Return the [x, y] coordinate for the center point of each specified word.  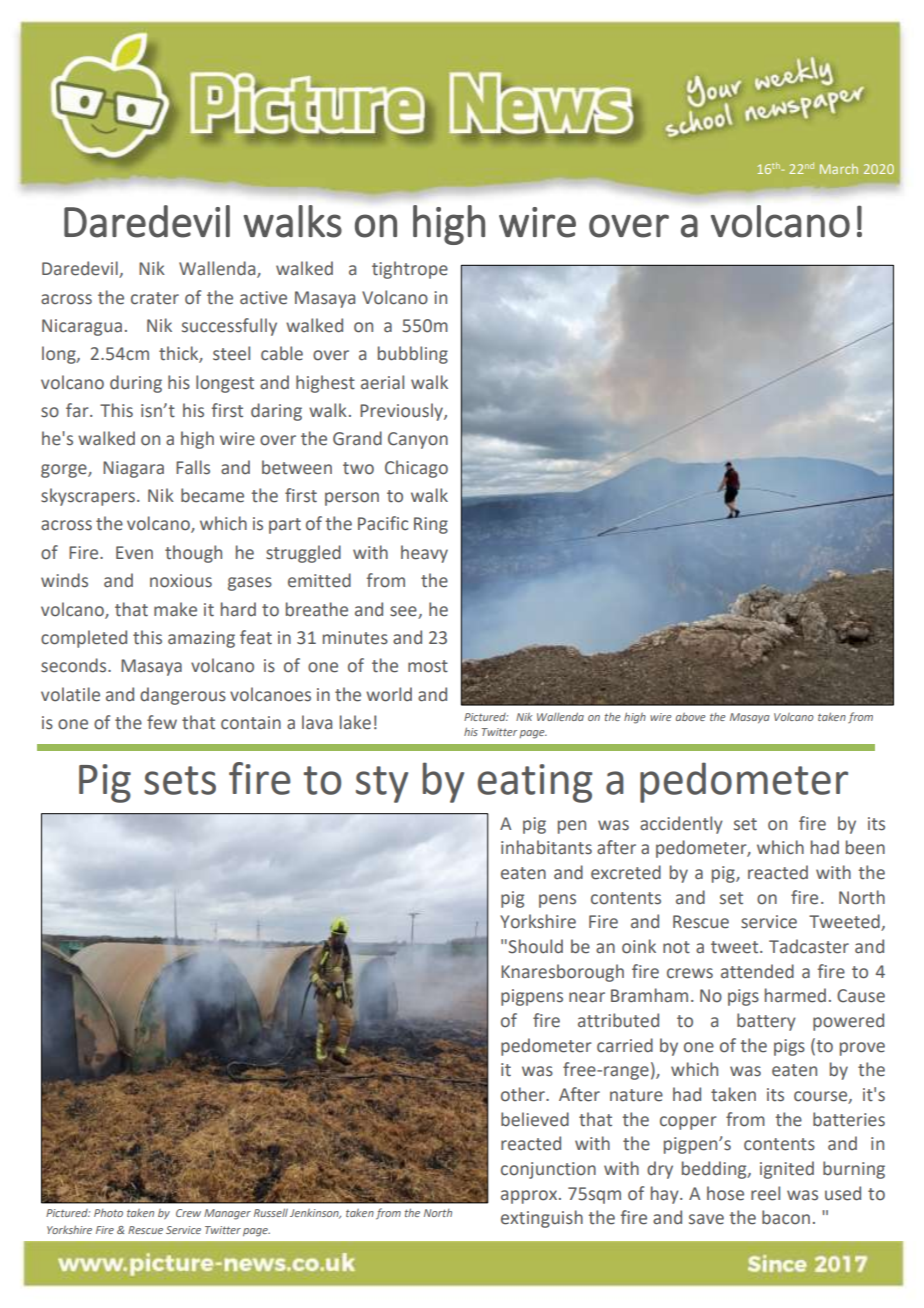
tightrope [410, 270]
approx [529, 1197]
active [263, 298]
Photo [108, 1213]
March [839, 169]
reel [765, 1193]
